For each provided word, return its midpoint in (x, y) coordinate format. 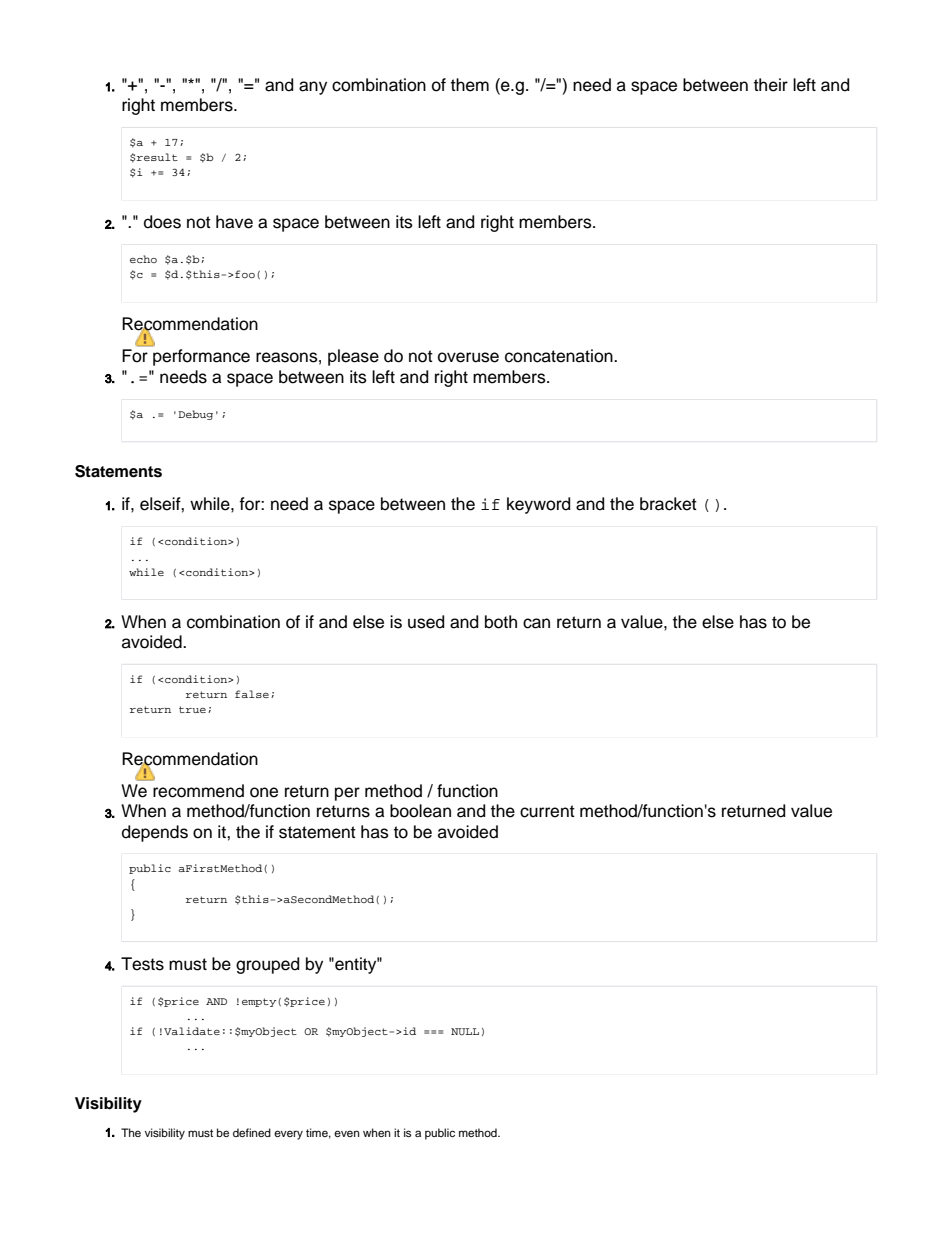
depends (155, 833)
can (536, 623)
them (470, 85)
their (771, 85)
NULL (465, 1032)
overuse (468, 357)
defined (252, 1132)
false (252, 694)
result (157, 157)
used (426, 622)
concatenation (560, 356)
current (547, 811)
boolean (420, 811)
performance (201, 357)
